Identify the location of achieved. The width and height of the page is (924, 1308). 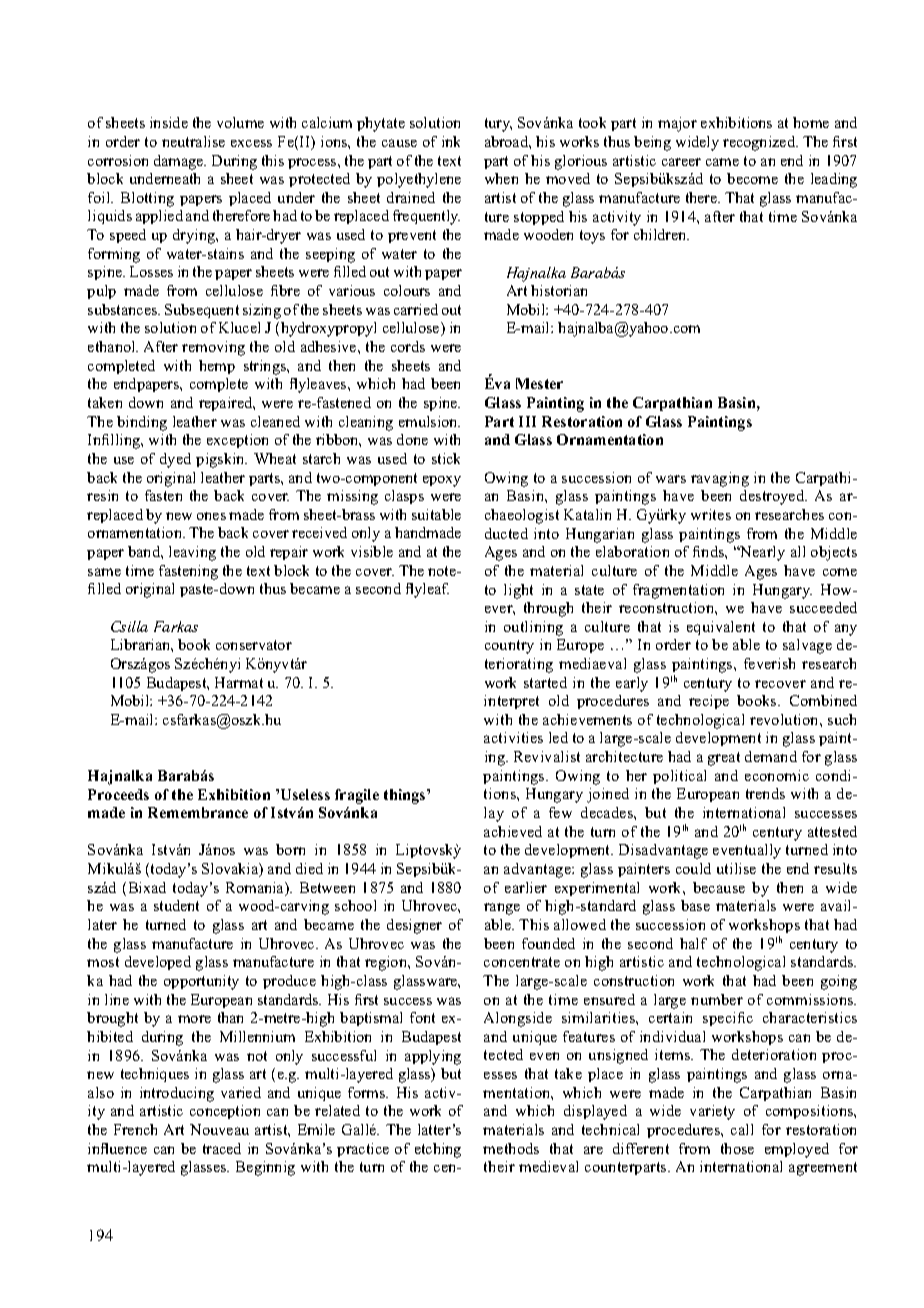
(513, 831).
